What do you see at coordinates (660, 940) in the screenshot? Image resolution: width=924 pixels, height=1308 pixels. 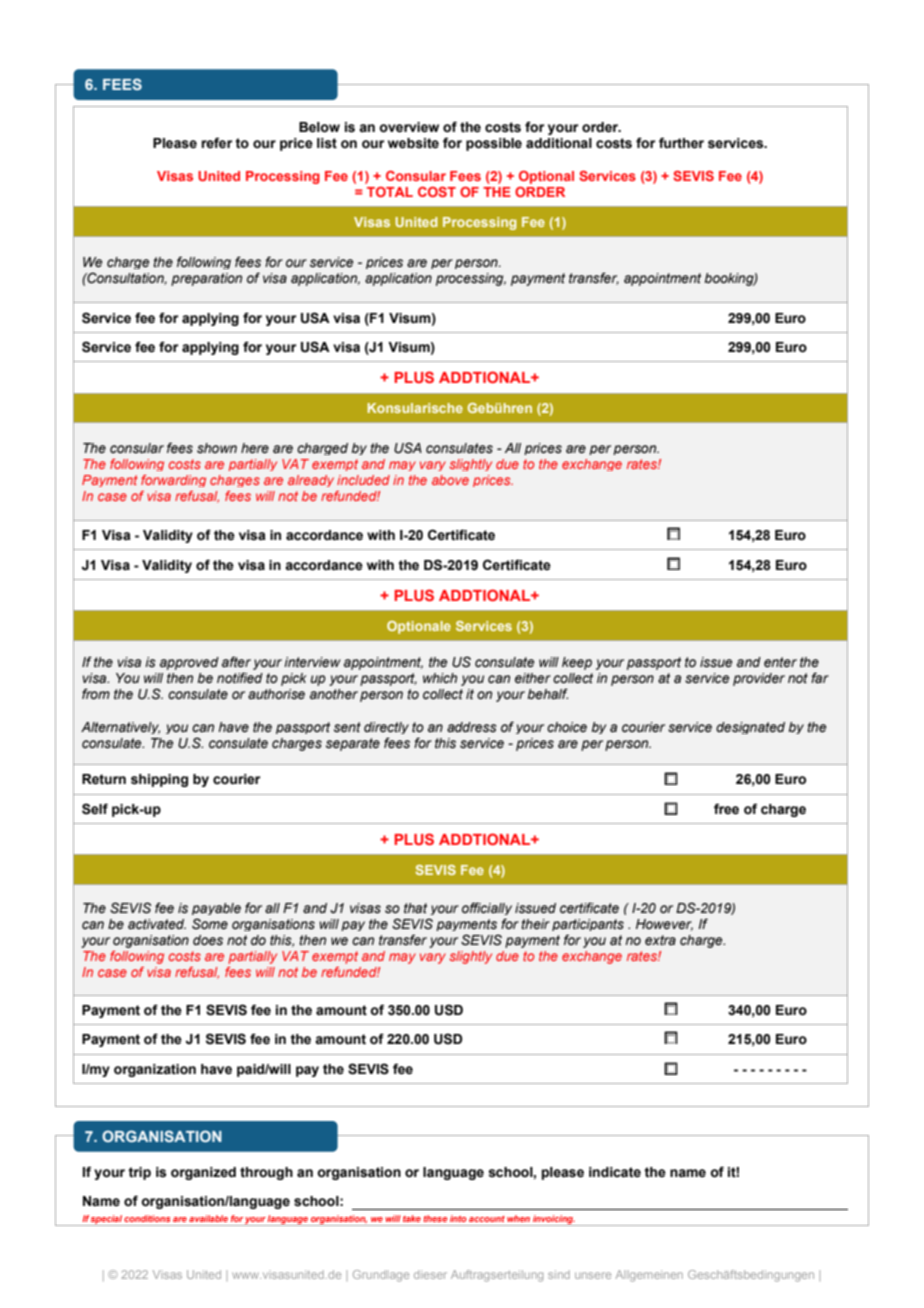 I see `extra` at bounding box center [660, 940].
